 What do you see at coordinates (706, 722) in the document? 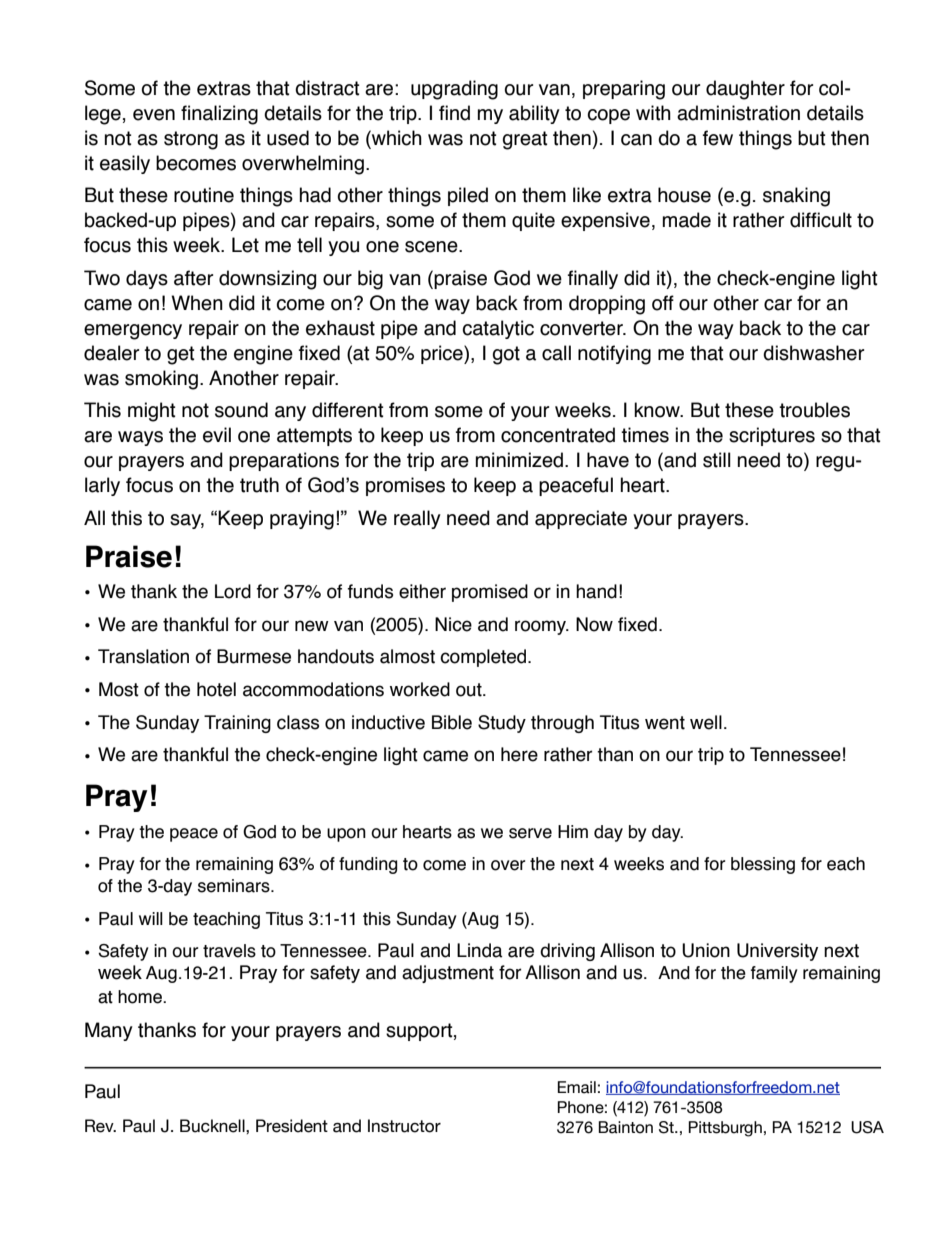
I see `well` at bounding box center [706, 722].
